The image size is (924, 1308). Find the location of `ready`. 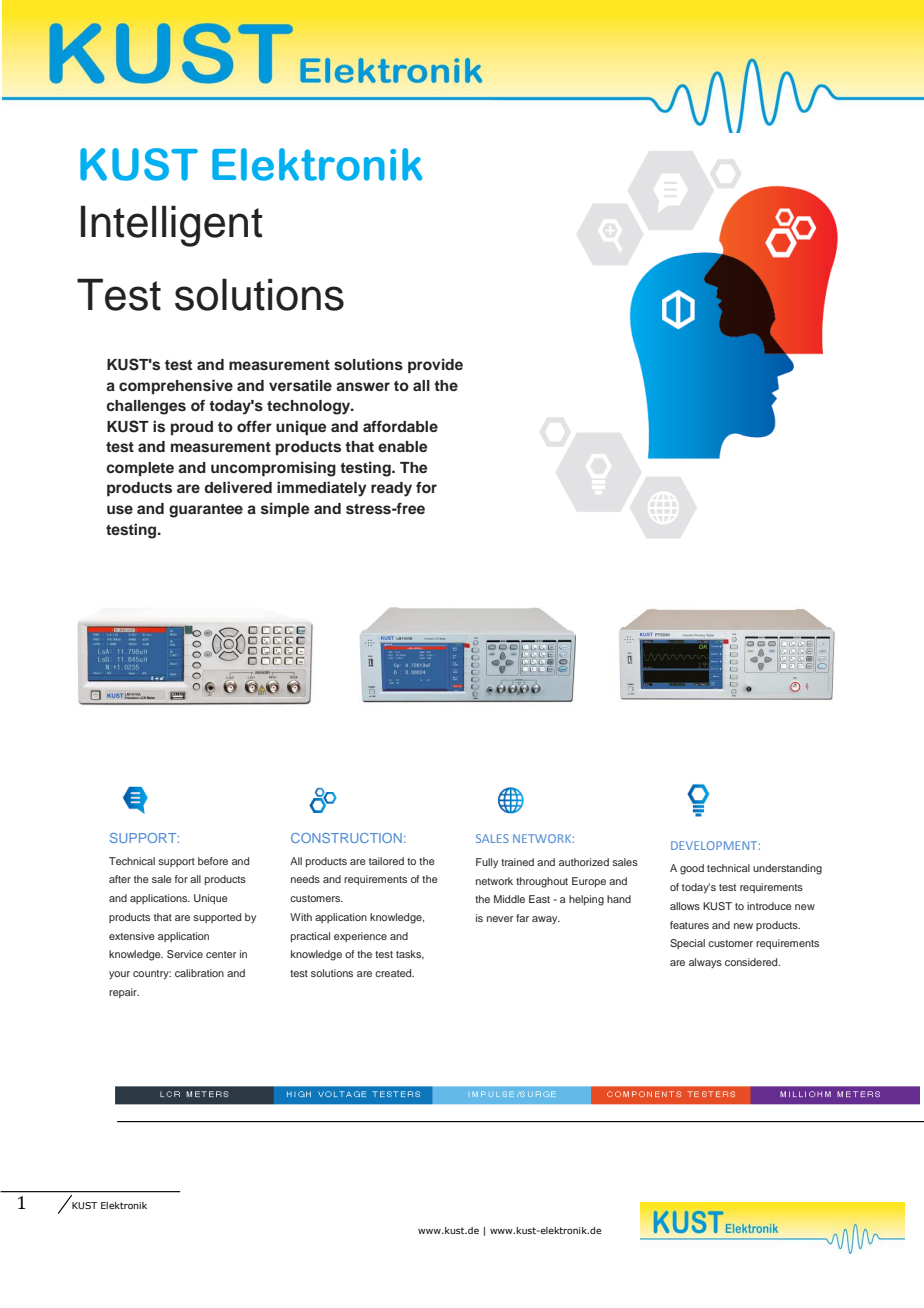

ready is located at coordinates (391, 489).
